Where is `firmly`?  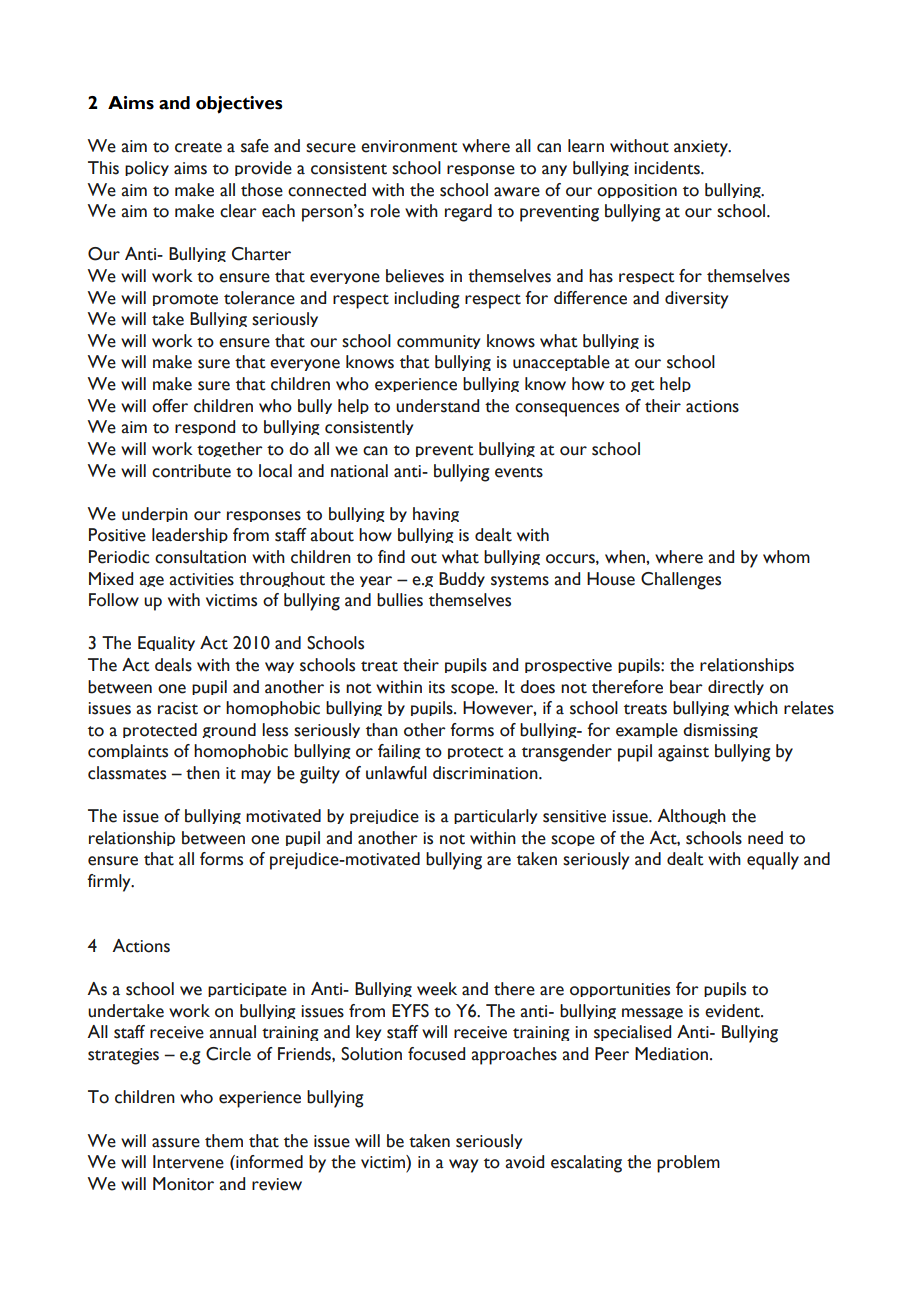
firmly is located at coordinates (110, 883).
